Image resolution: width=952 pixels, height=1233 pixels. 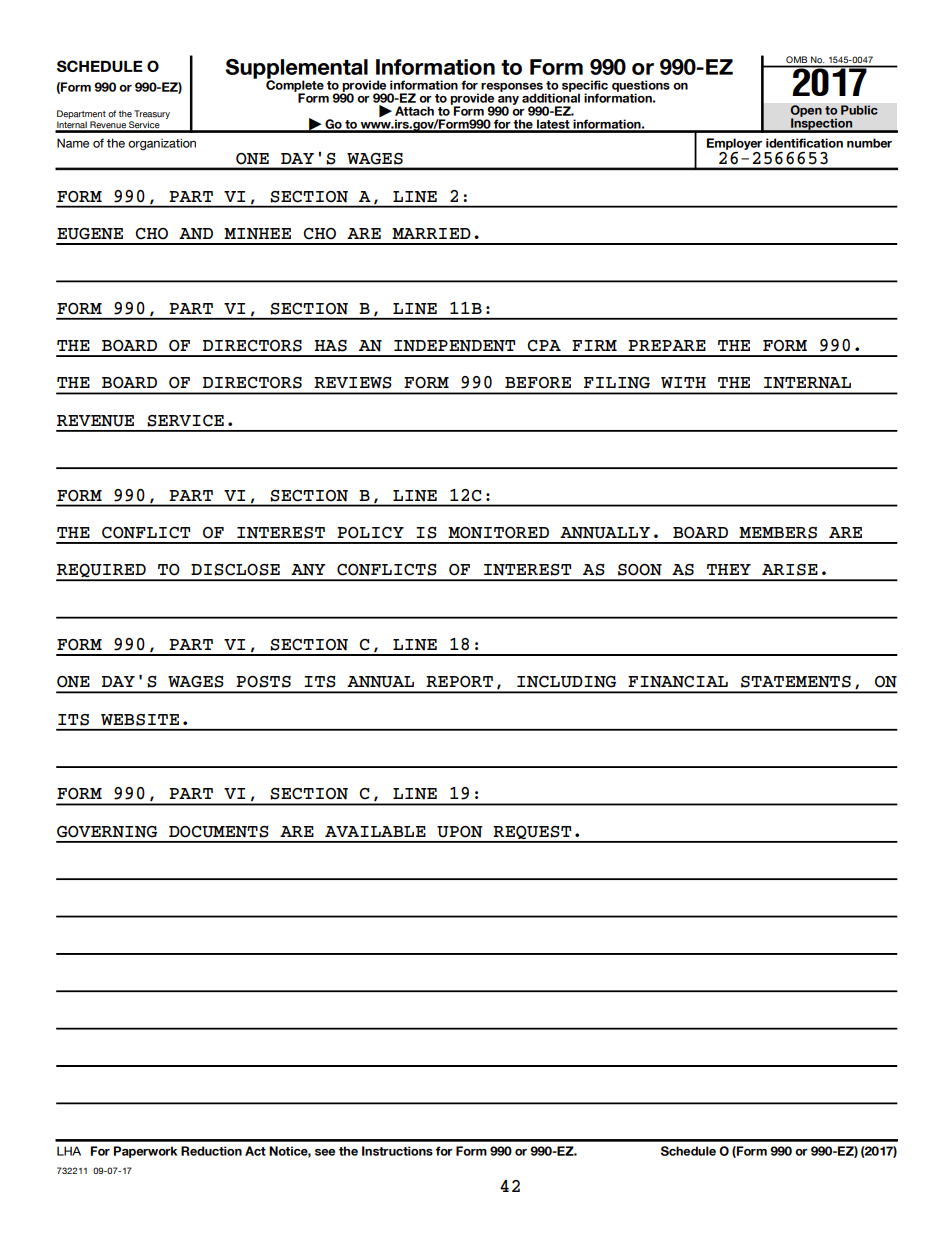 I want to click on REVIEWS, so click(x=353, y=383).
